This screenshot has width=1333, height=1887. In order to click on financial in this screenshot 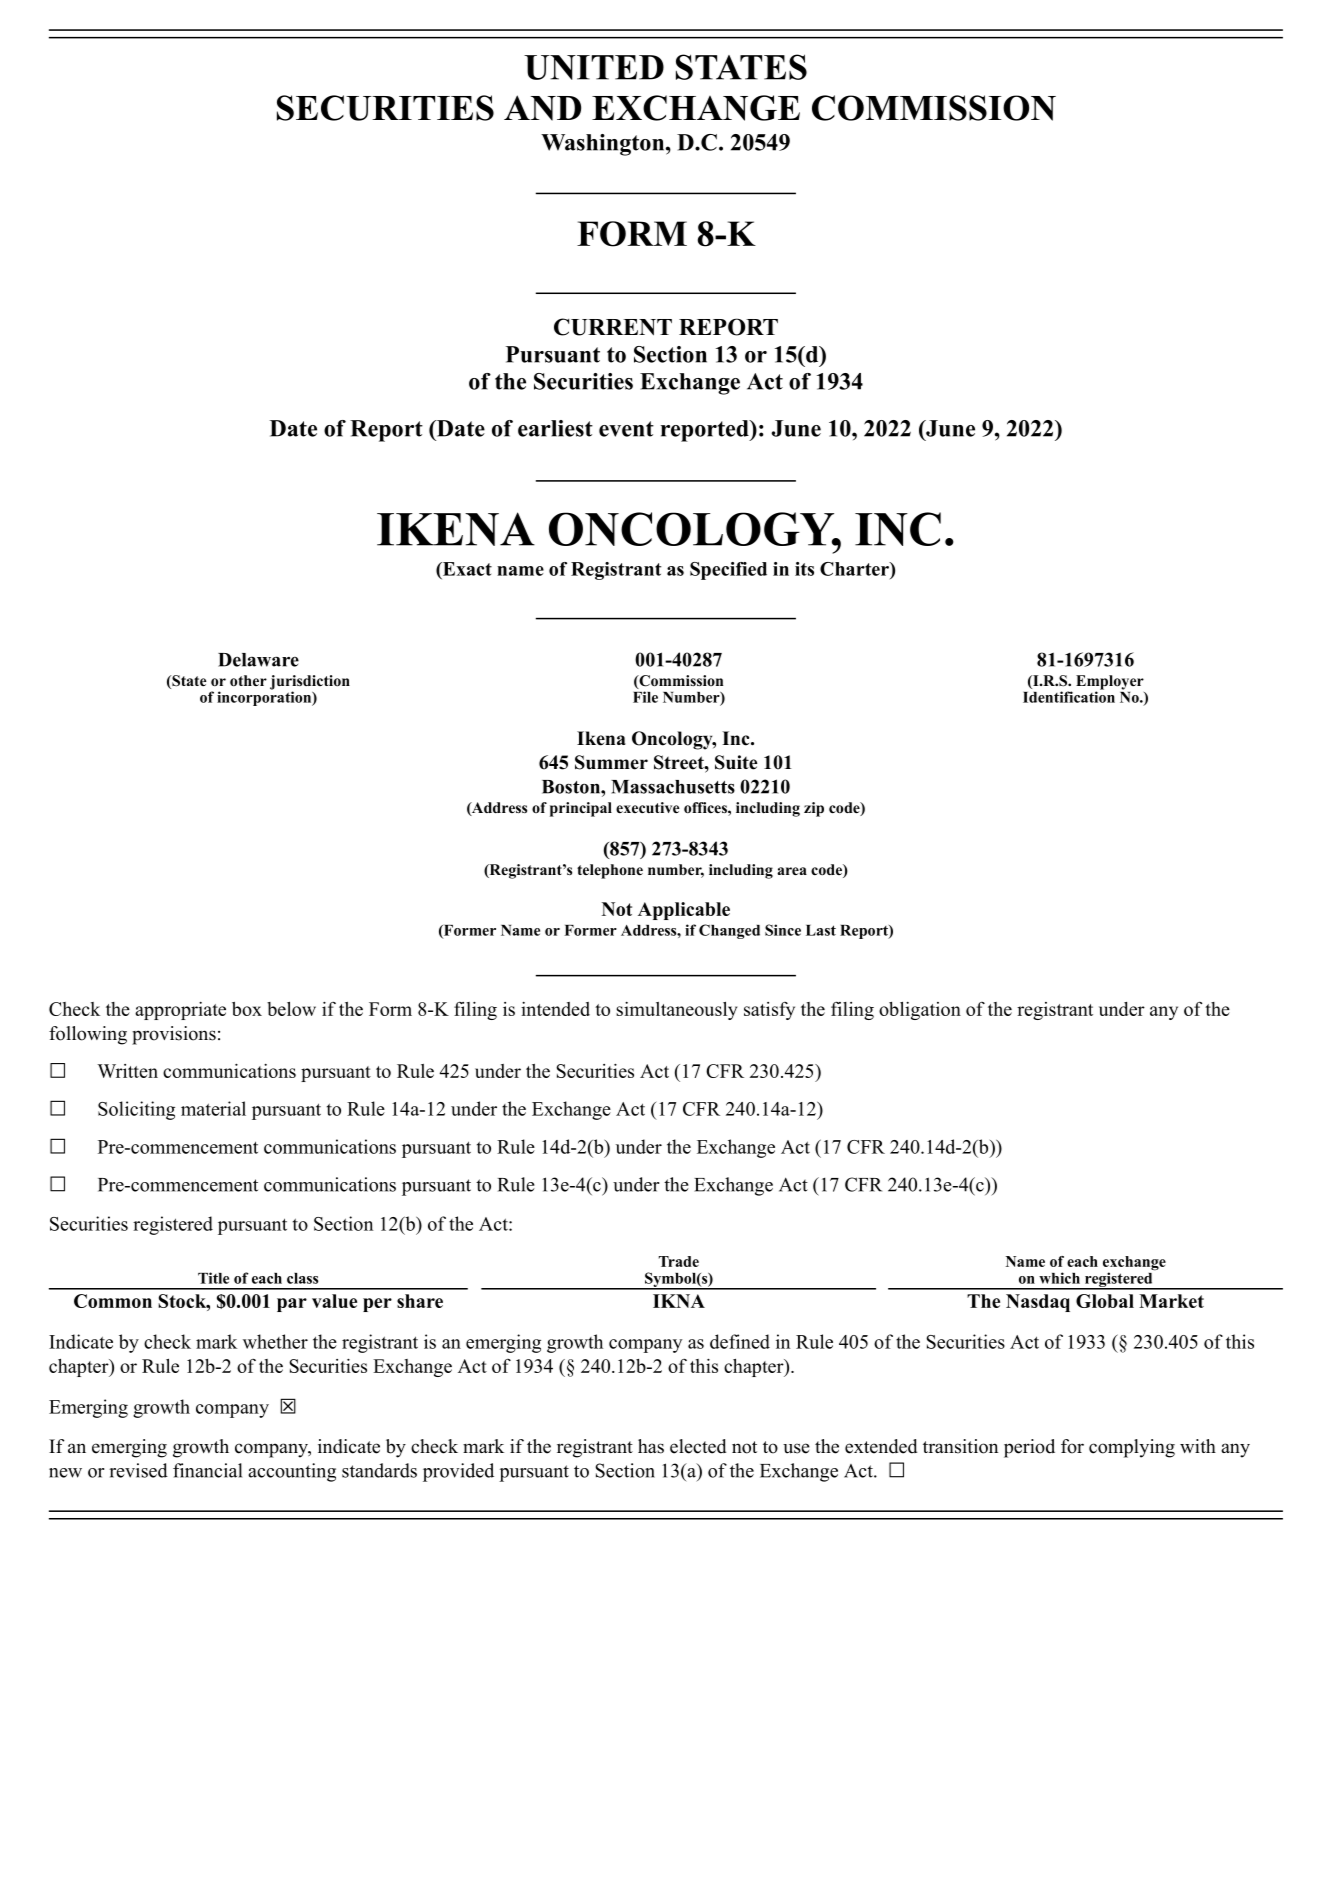, I will do `click(207, 1470)`.
